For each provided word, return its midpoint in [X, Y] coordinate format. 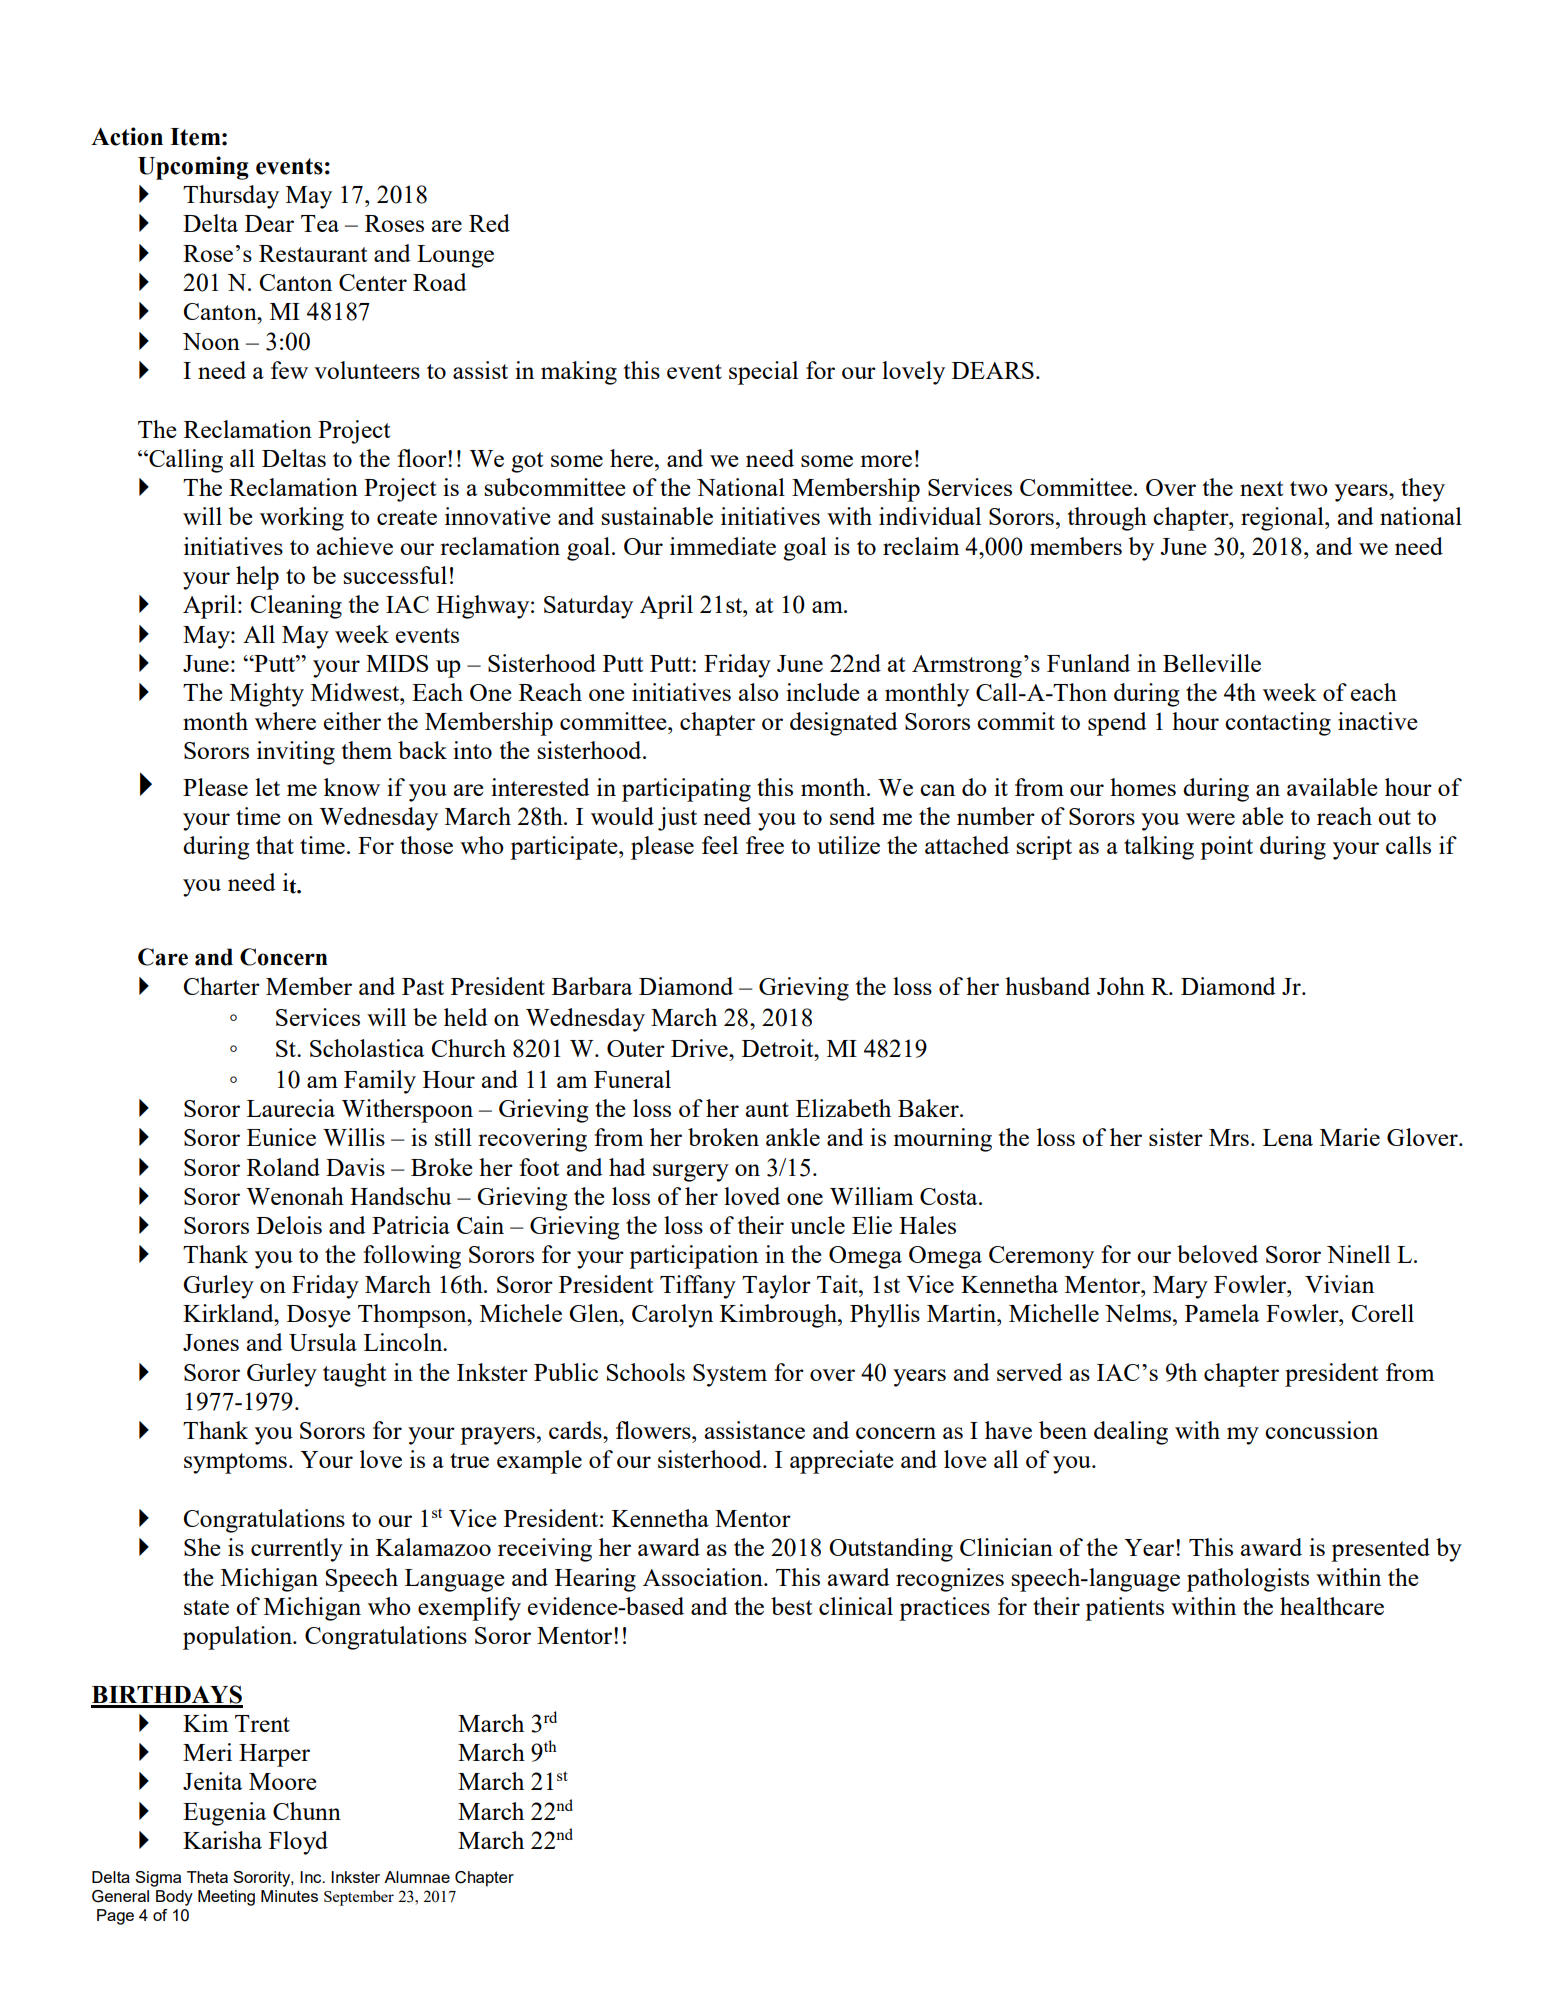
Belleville [1212, 663]
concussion [1321, 1430]
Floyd [298, 1843]
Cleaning [296, 607]
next [1261, 488]
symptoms [235, 1463]
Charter [222, 986]
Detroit [779, 1048]
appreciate [842, 1462]
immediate [723, 546]
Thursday [231, 197]
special [763, 373]
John [1121, 986]
